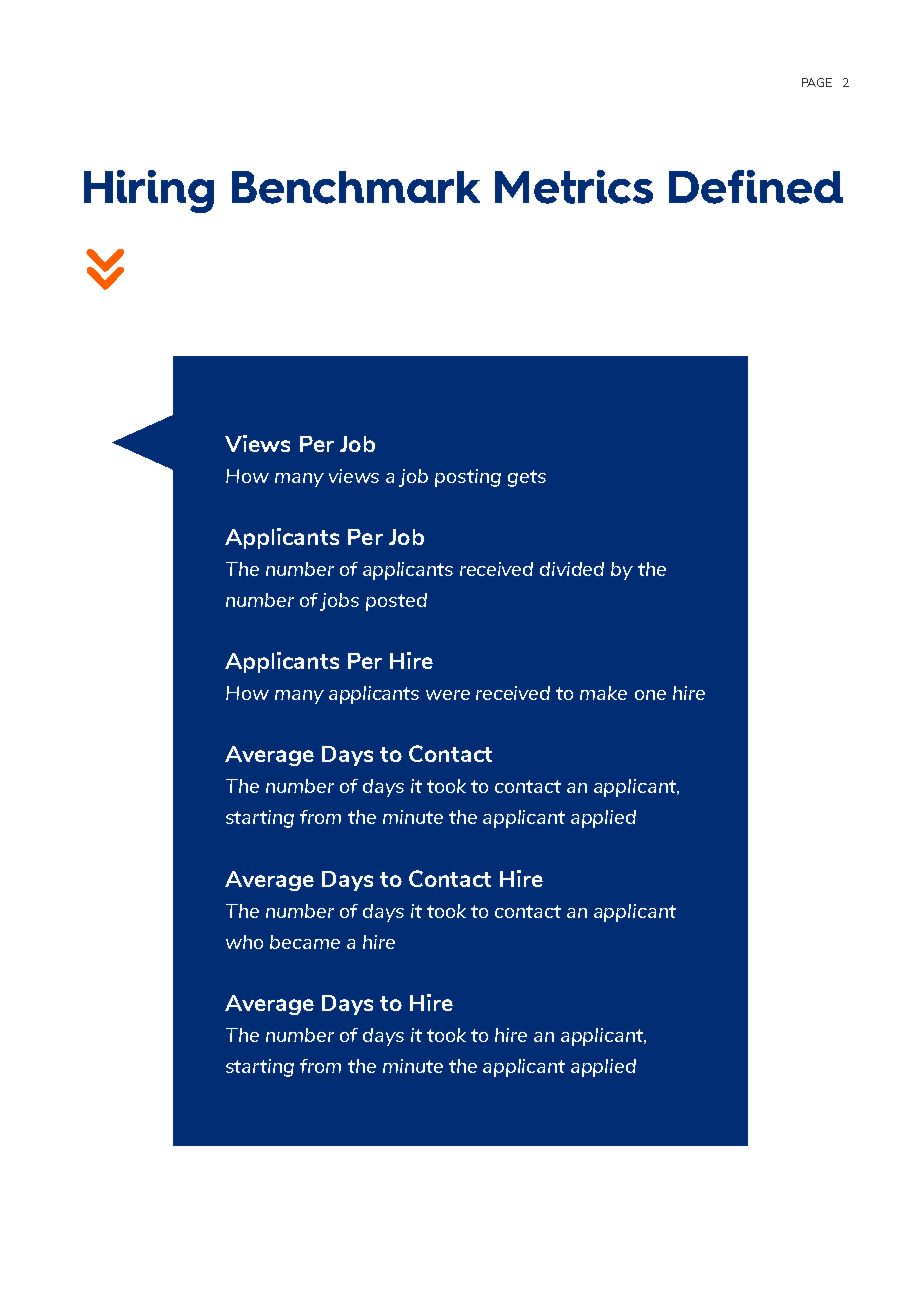 This image has height=1308, width=924. I want to click on Metrics, so click(574, 187).
